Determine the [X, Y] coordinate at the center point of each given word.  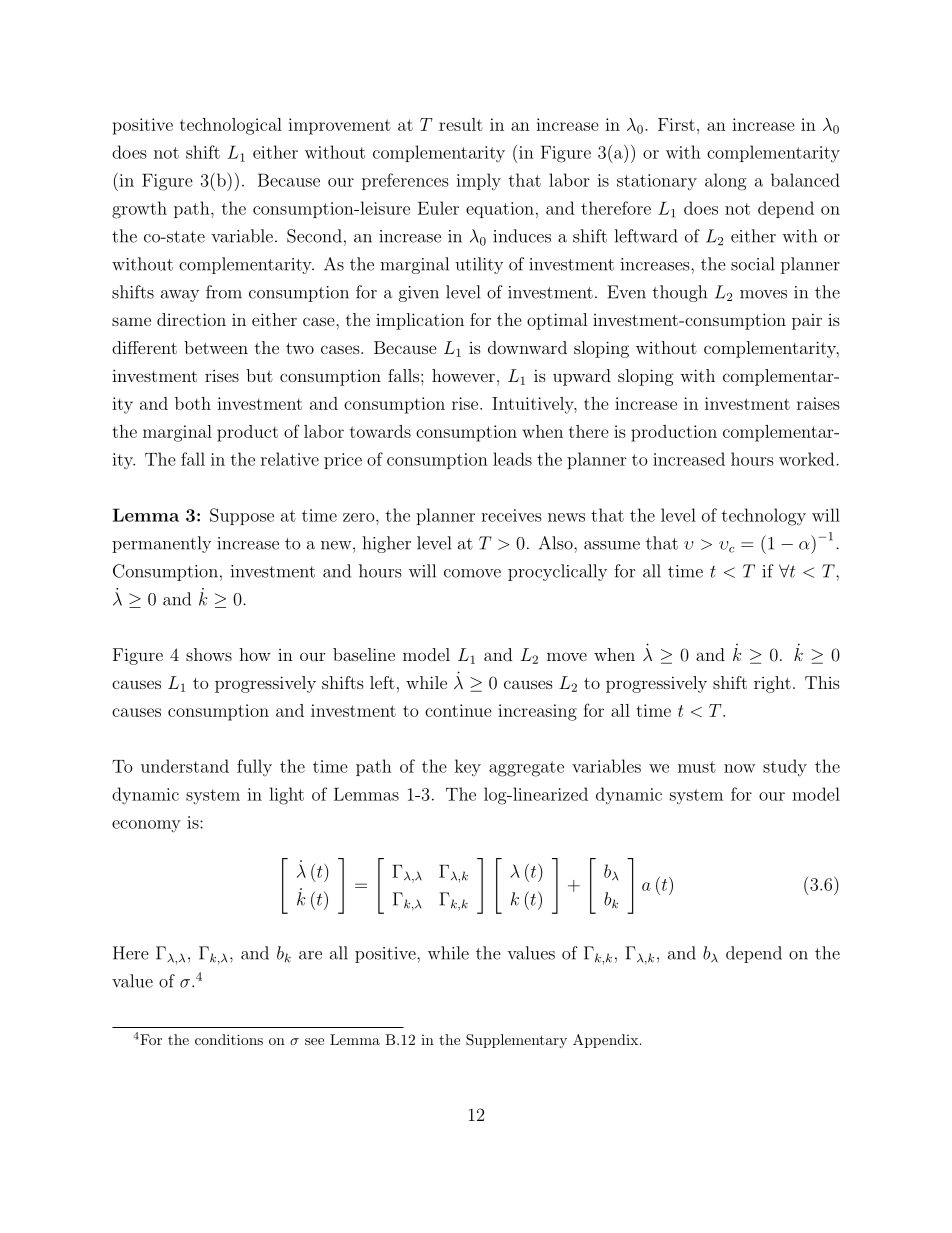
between [216, 347]
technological [231, 126]
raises [818, 403]
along [725, 182]
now [739, 768]
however [463, 375]
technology [764, 517]
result [461, 124]
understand [185, 766]
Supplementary [516, 1041]
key [468, 768]
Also [557, 543]
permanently [161, 544]
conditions [229, 1039]
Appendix [605, 1041]
